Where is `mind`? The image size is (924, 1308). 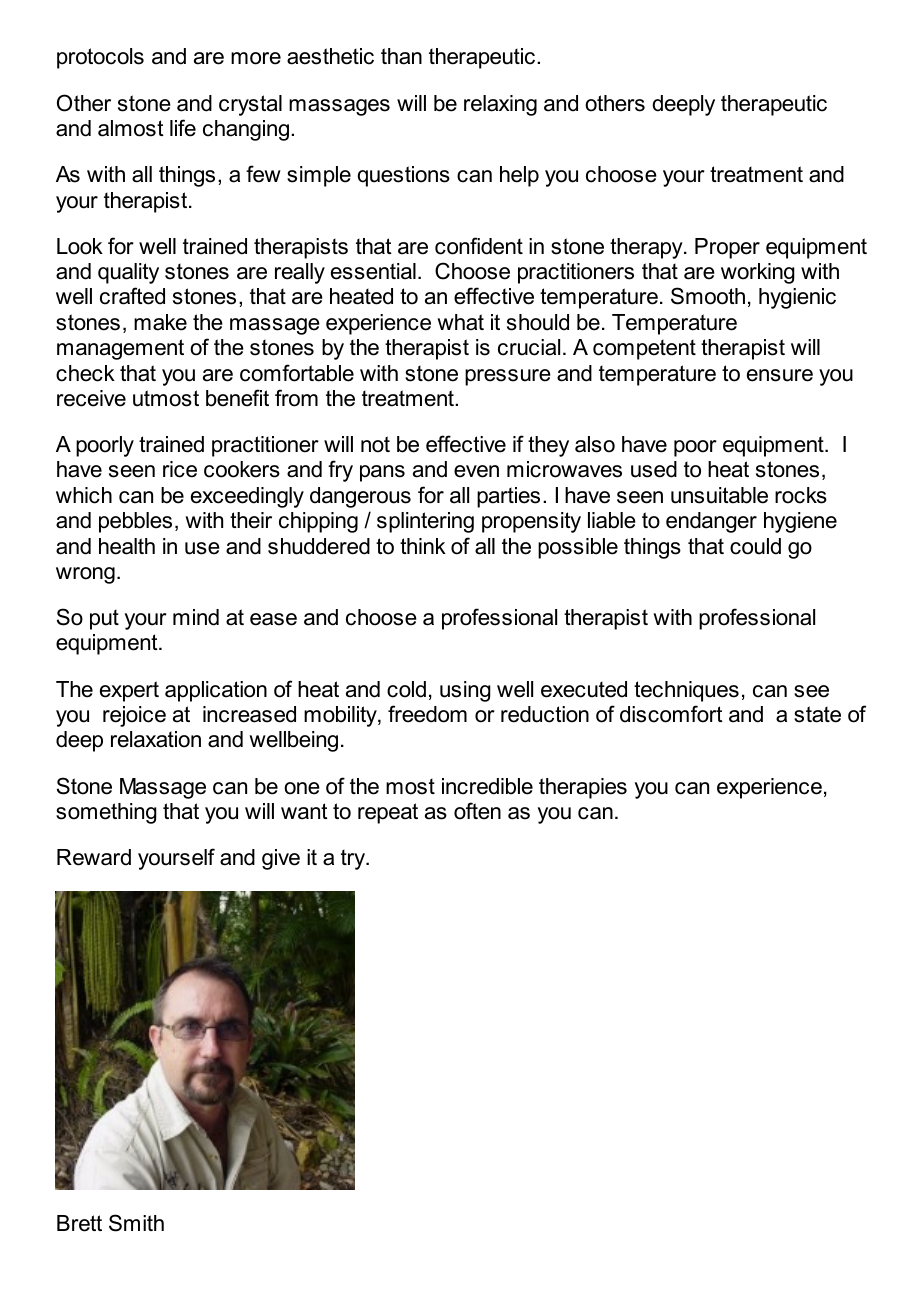
mind is located at coordinates (196, 617).
